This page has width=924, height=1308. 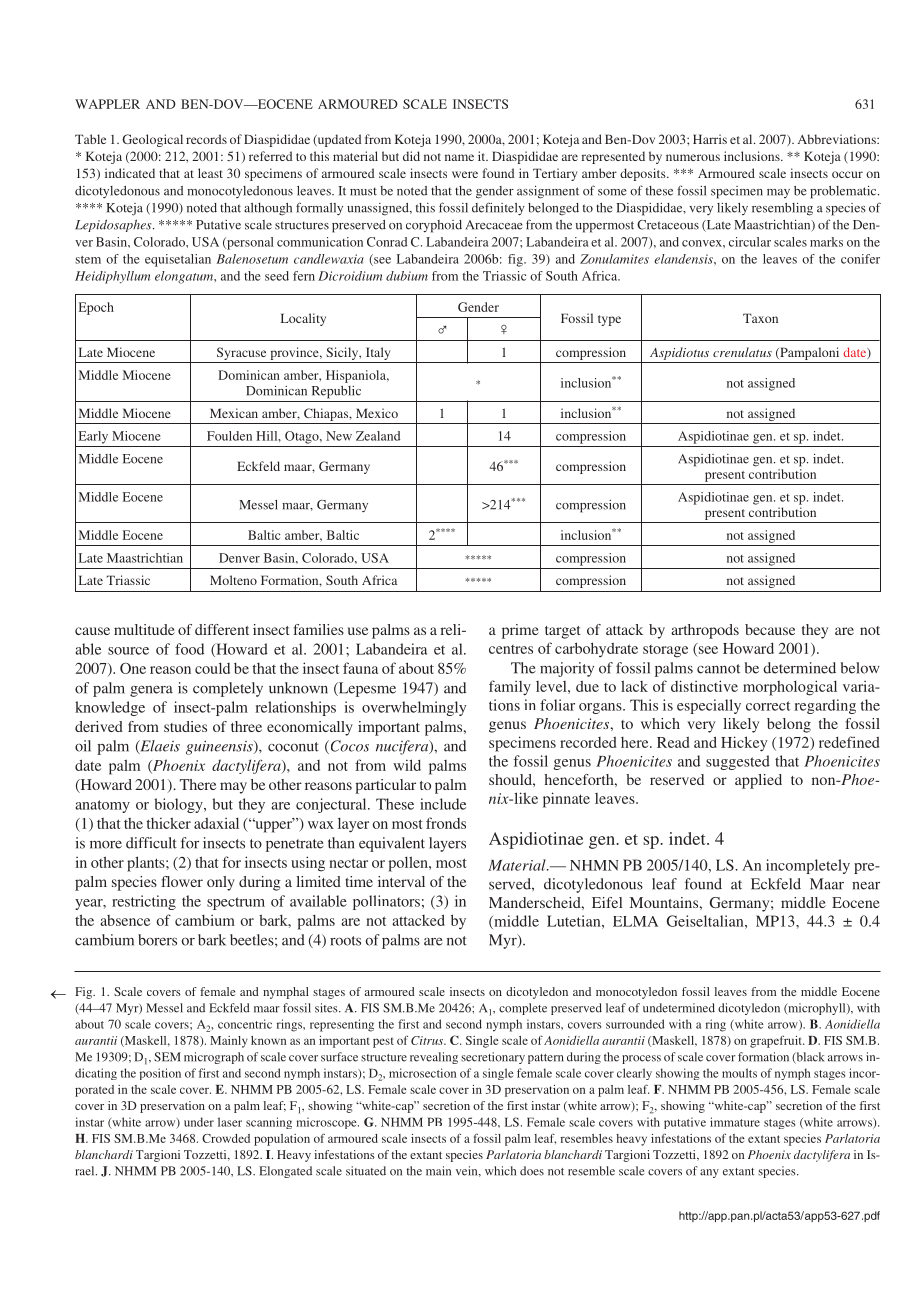 What do you see at coordinates (866, 886) in the page?
I see `near` at bounding box center [866, 886].
